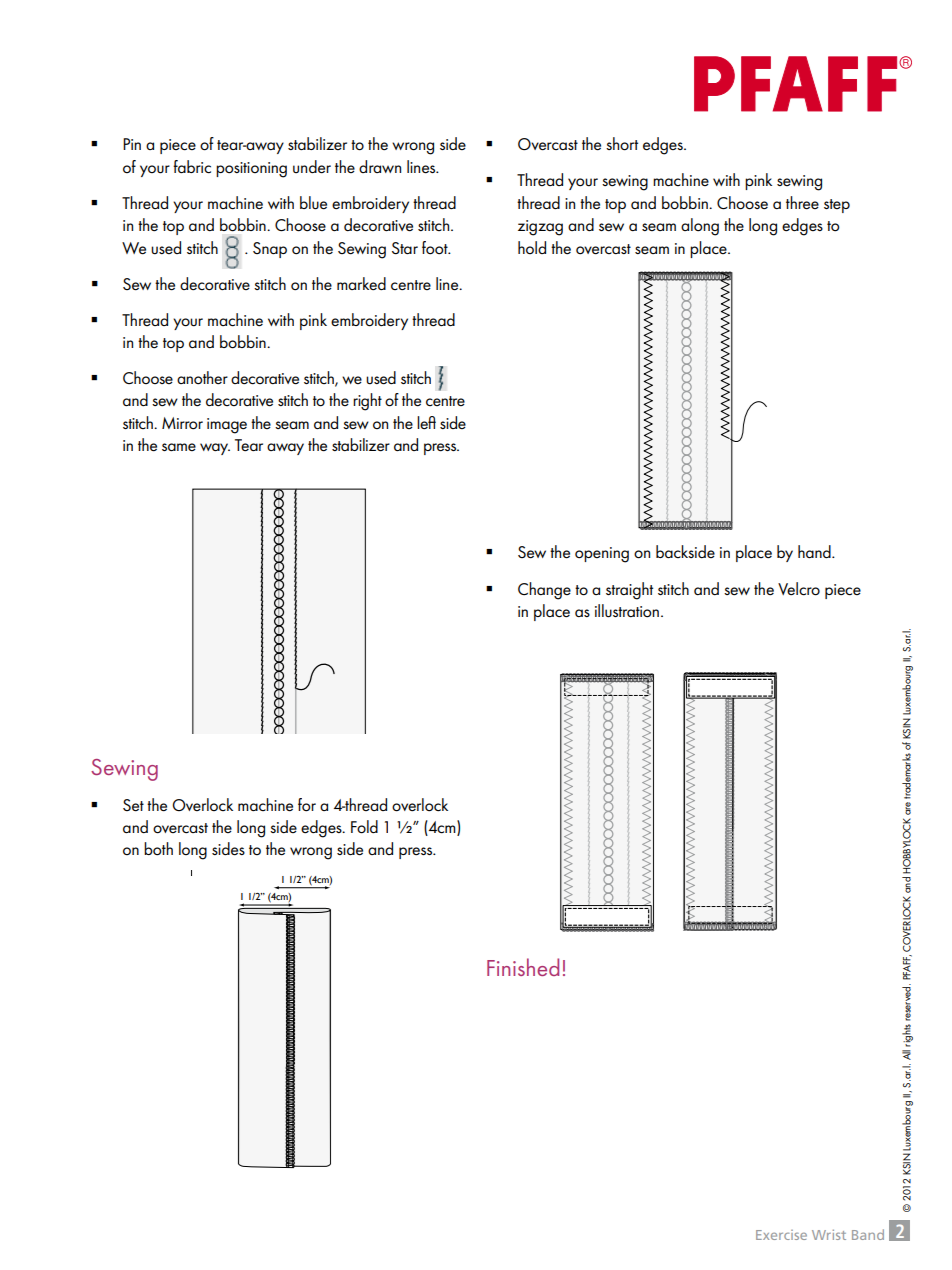 The height and width of the image is (1270, 952). I want to click on Exercise, so click(781, 1235).
